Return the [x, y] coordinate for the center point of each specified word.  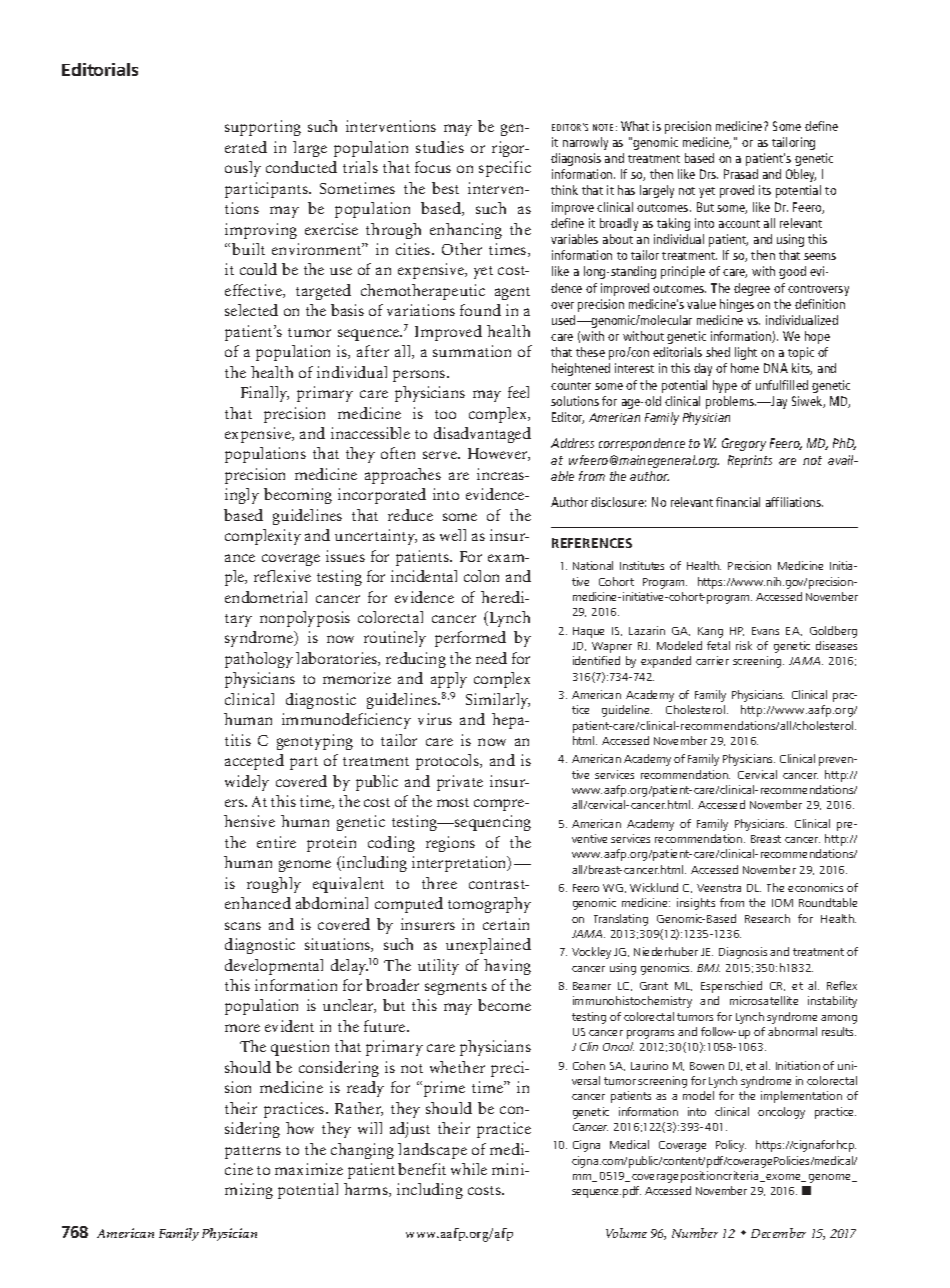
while [469, 1169]
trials [360, 167]
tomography [489, 905]
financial [738, 502]
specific [505, 169]
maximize [309, 1169]
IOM [782, 903]
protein [331, 844]
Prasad [741, 174]
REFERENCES [592, 543]
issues [345, 556]
